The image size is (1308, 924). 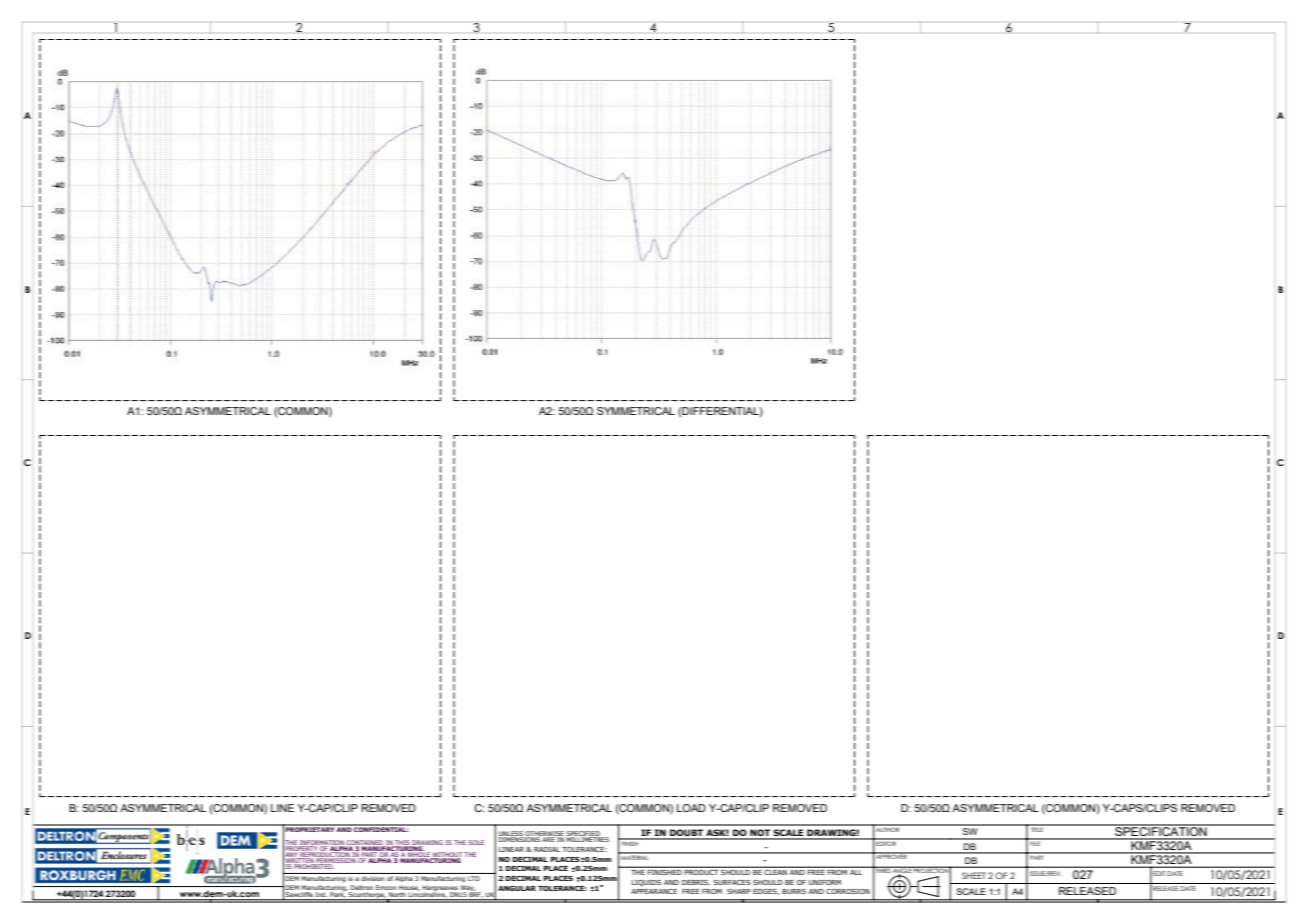 What do you see at coordinates (691, 808) in the screenshot?
I see `LOAD` at bounding box center [691, 808].
